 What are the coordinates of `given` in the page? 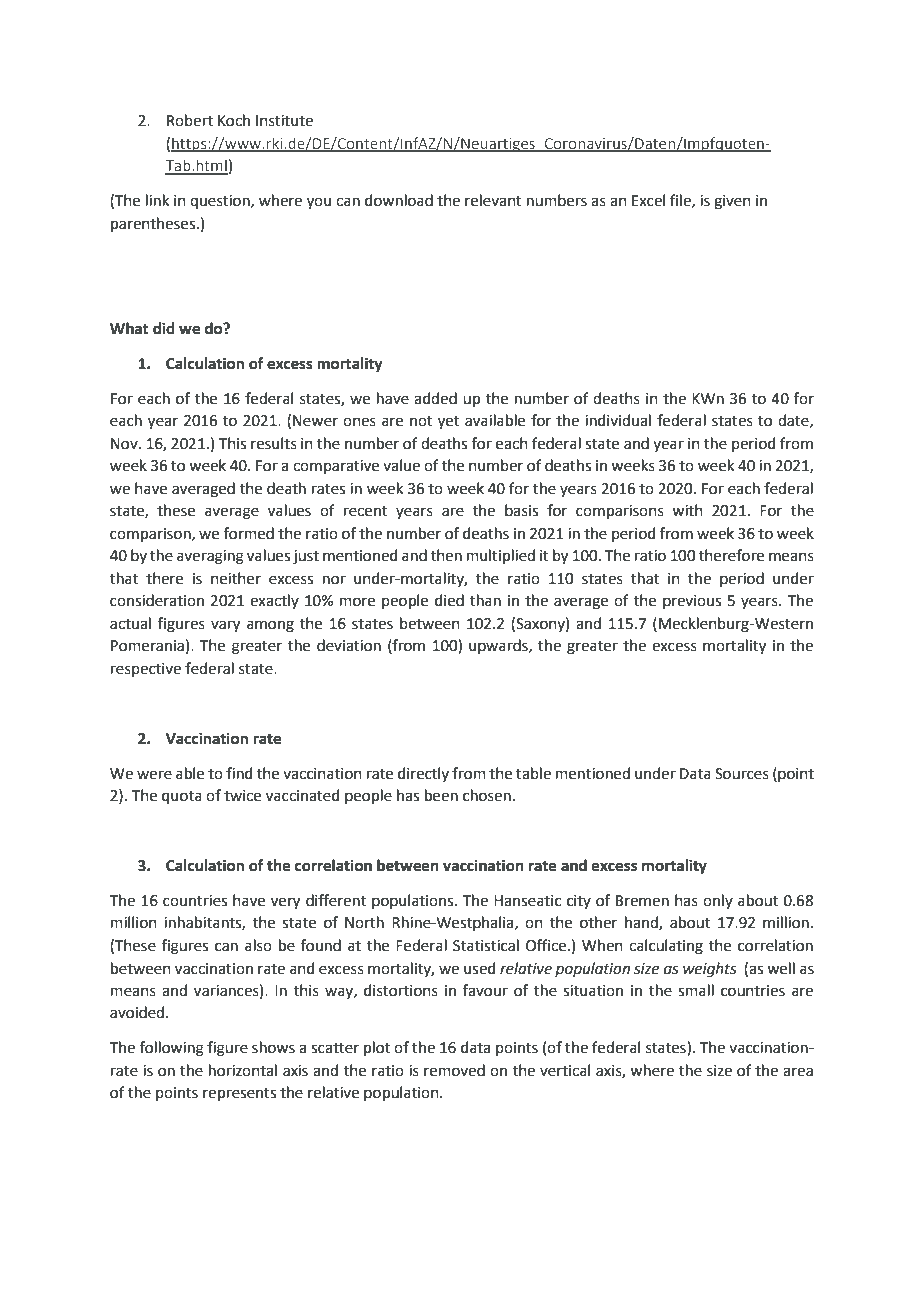 It's located at (732, 202).
